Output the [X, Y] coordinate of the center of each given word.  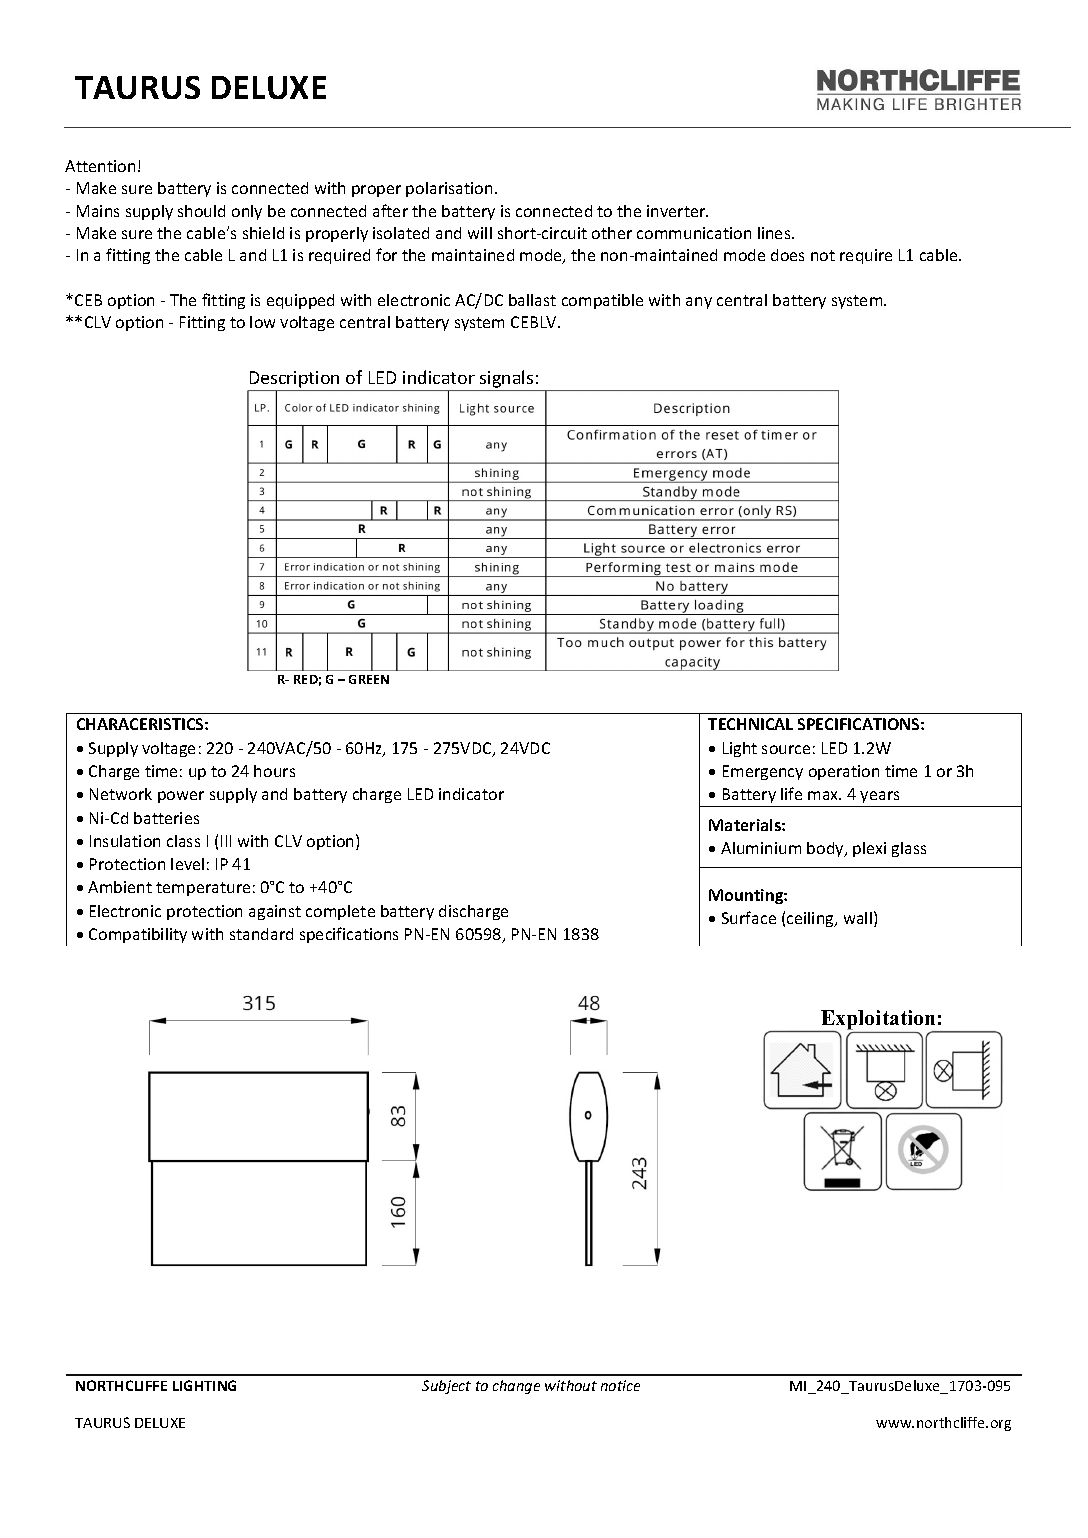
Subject [446, 1387]
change [516, 1387]
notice [620, 1385]
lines [775, 233]
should [201, 211]
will [480, 233]
